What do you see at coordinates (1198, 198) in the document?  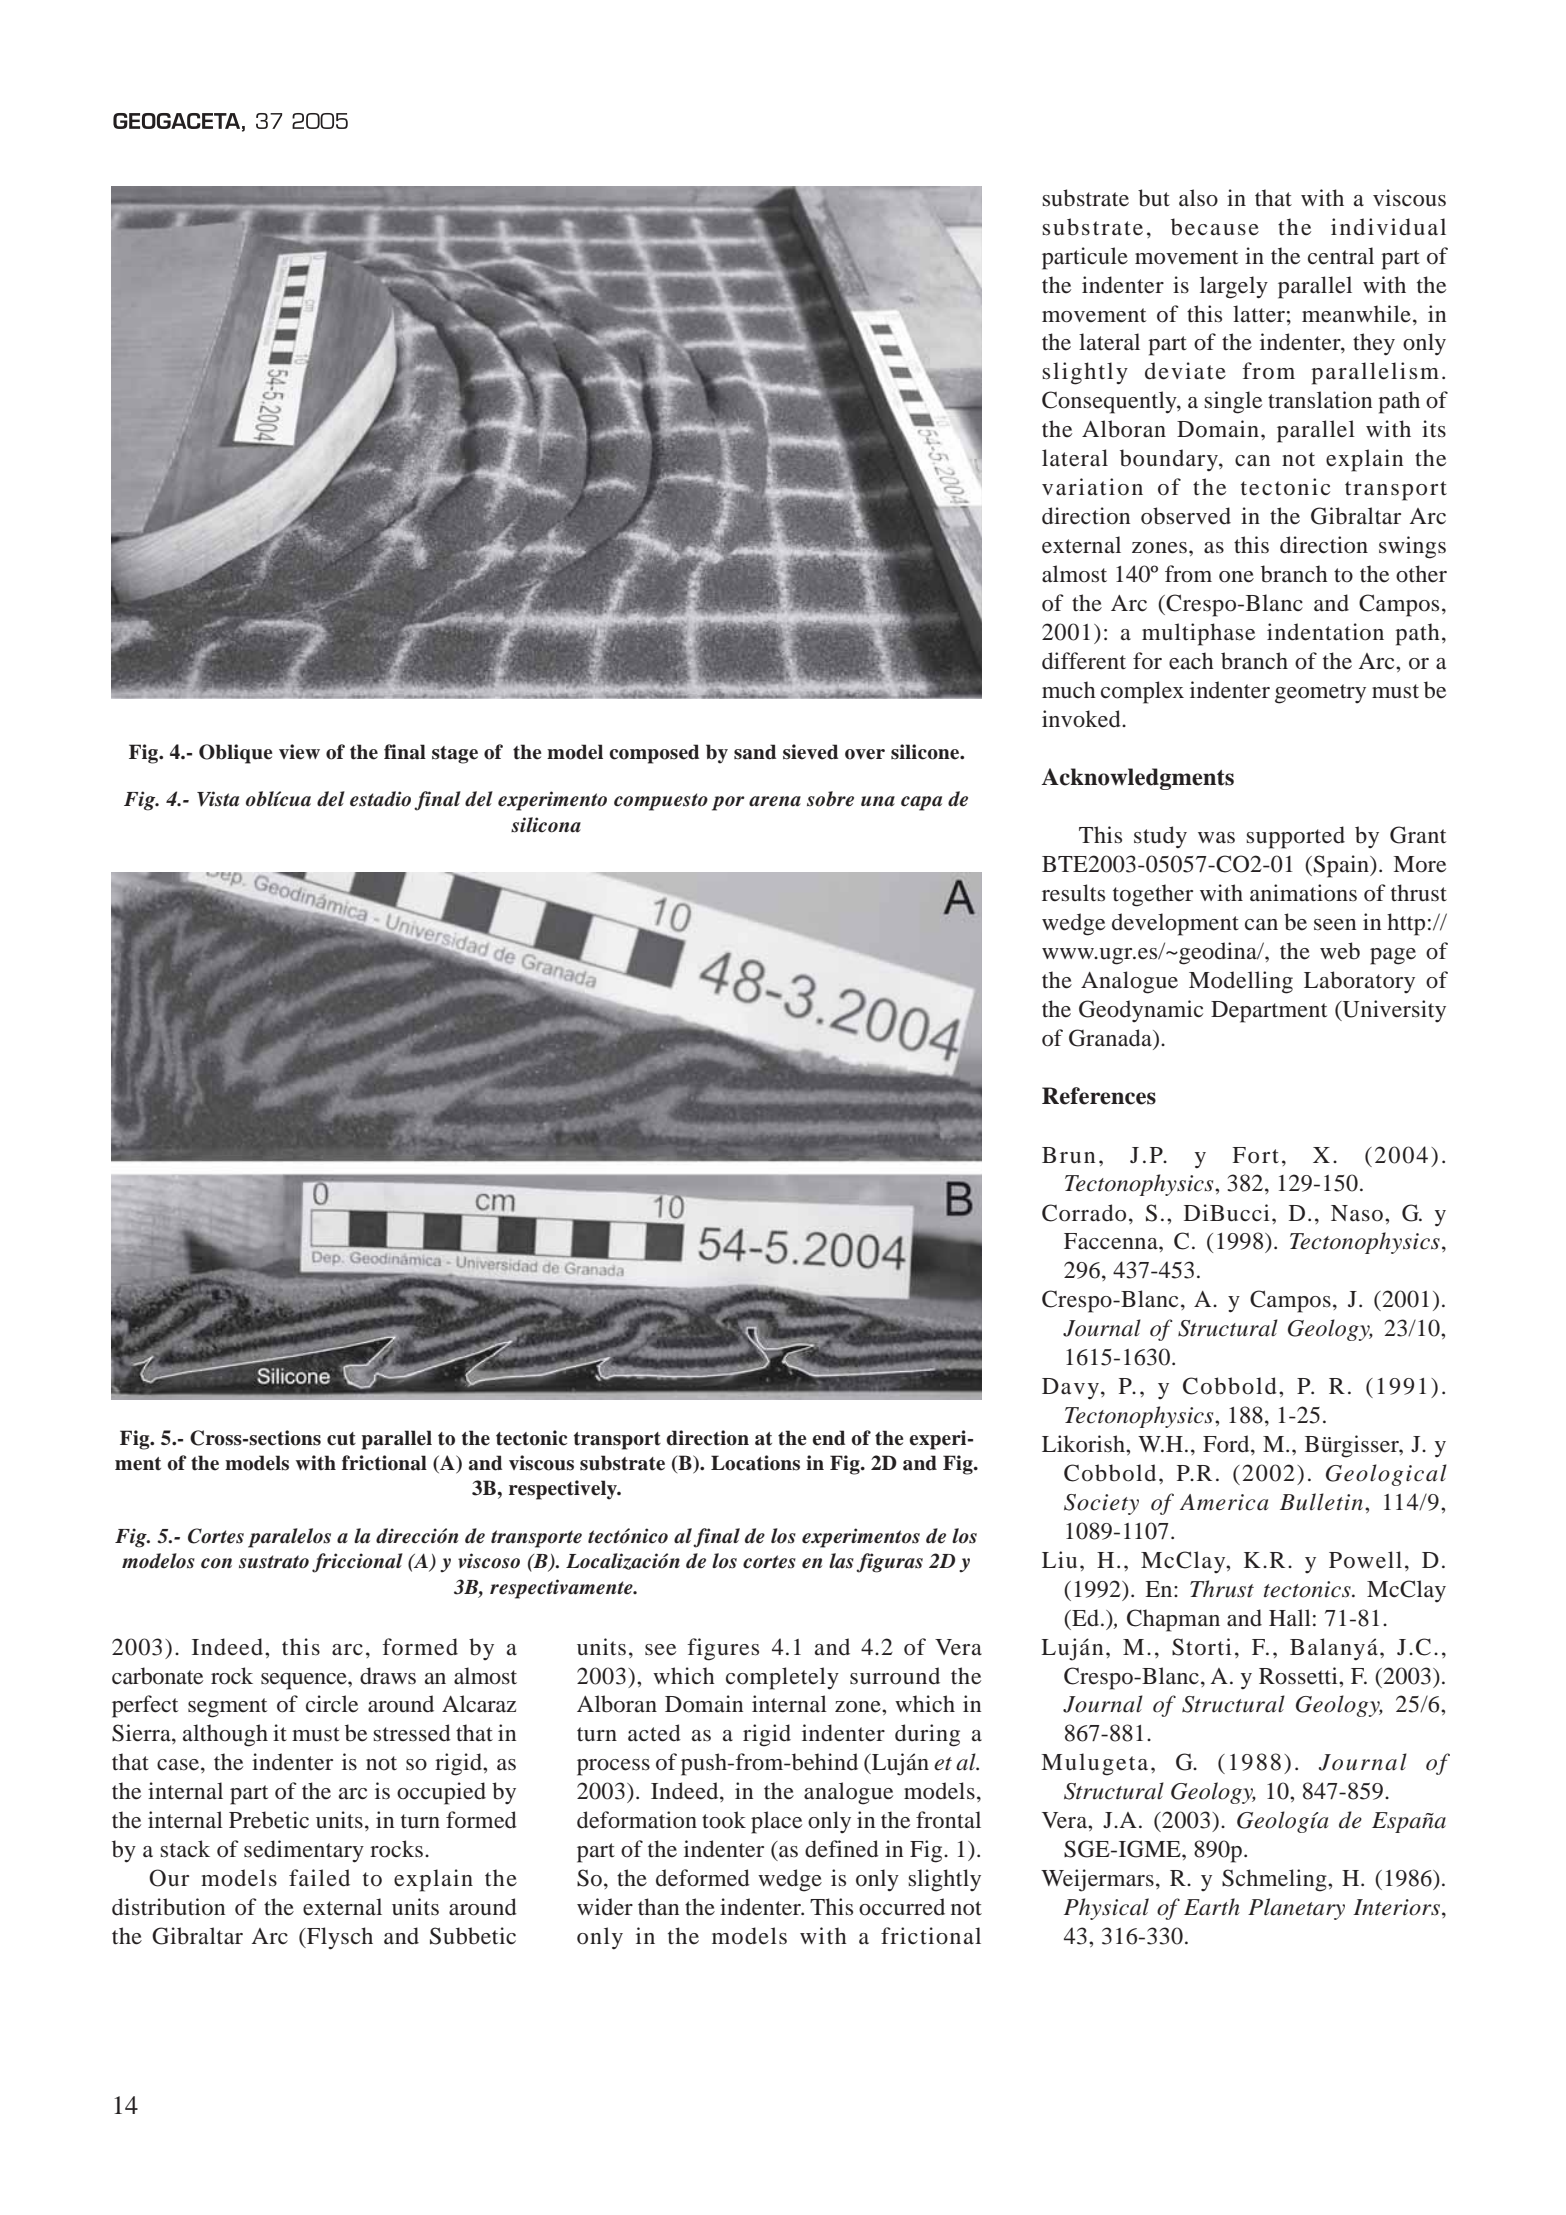 I see `also` at bounding box center [1198, 198].
